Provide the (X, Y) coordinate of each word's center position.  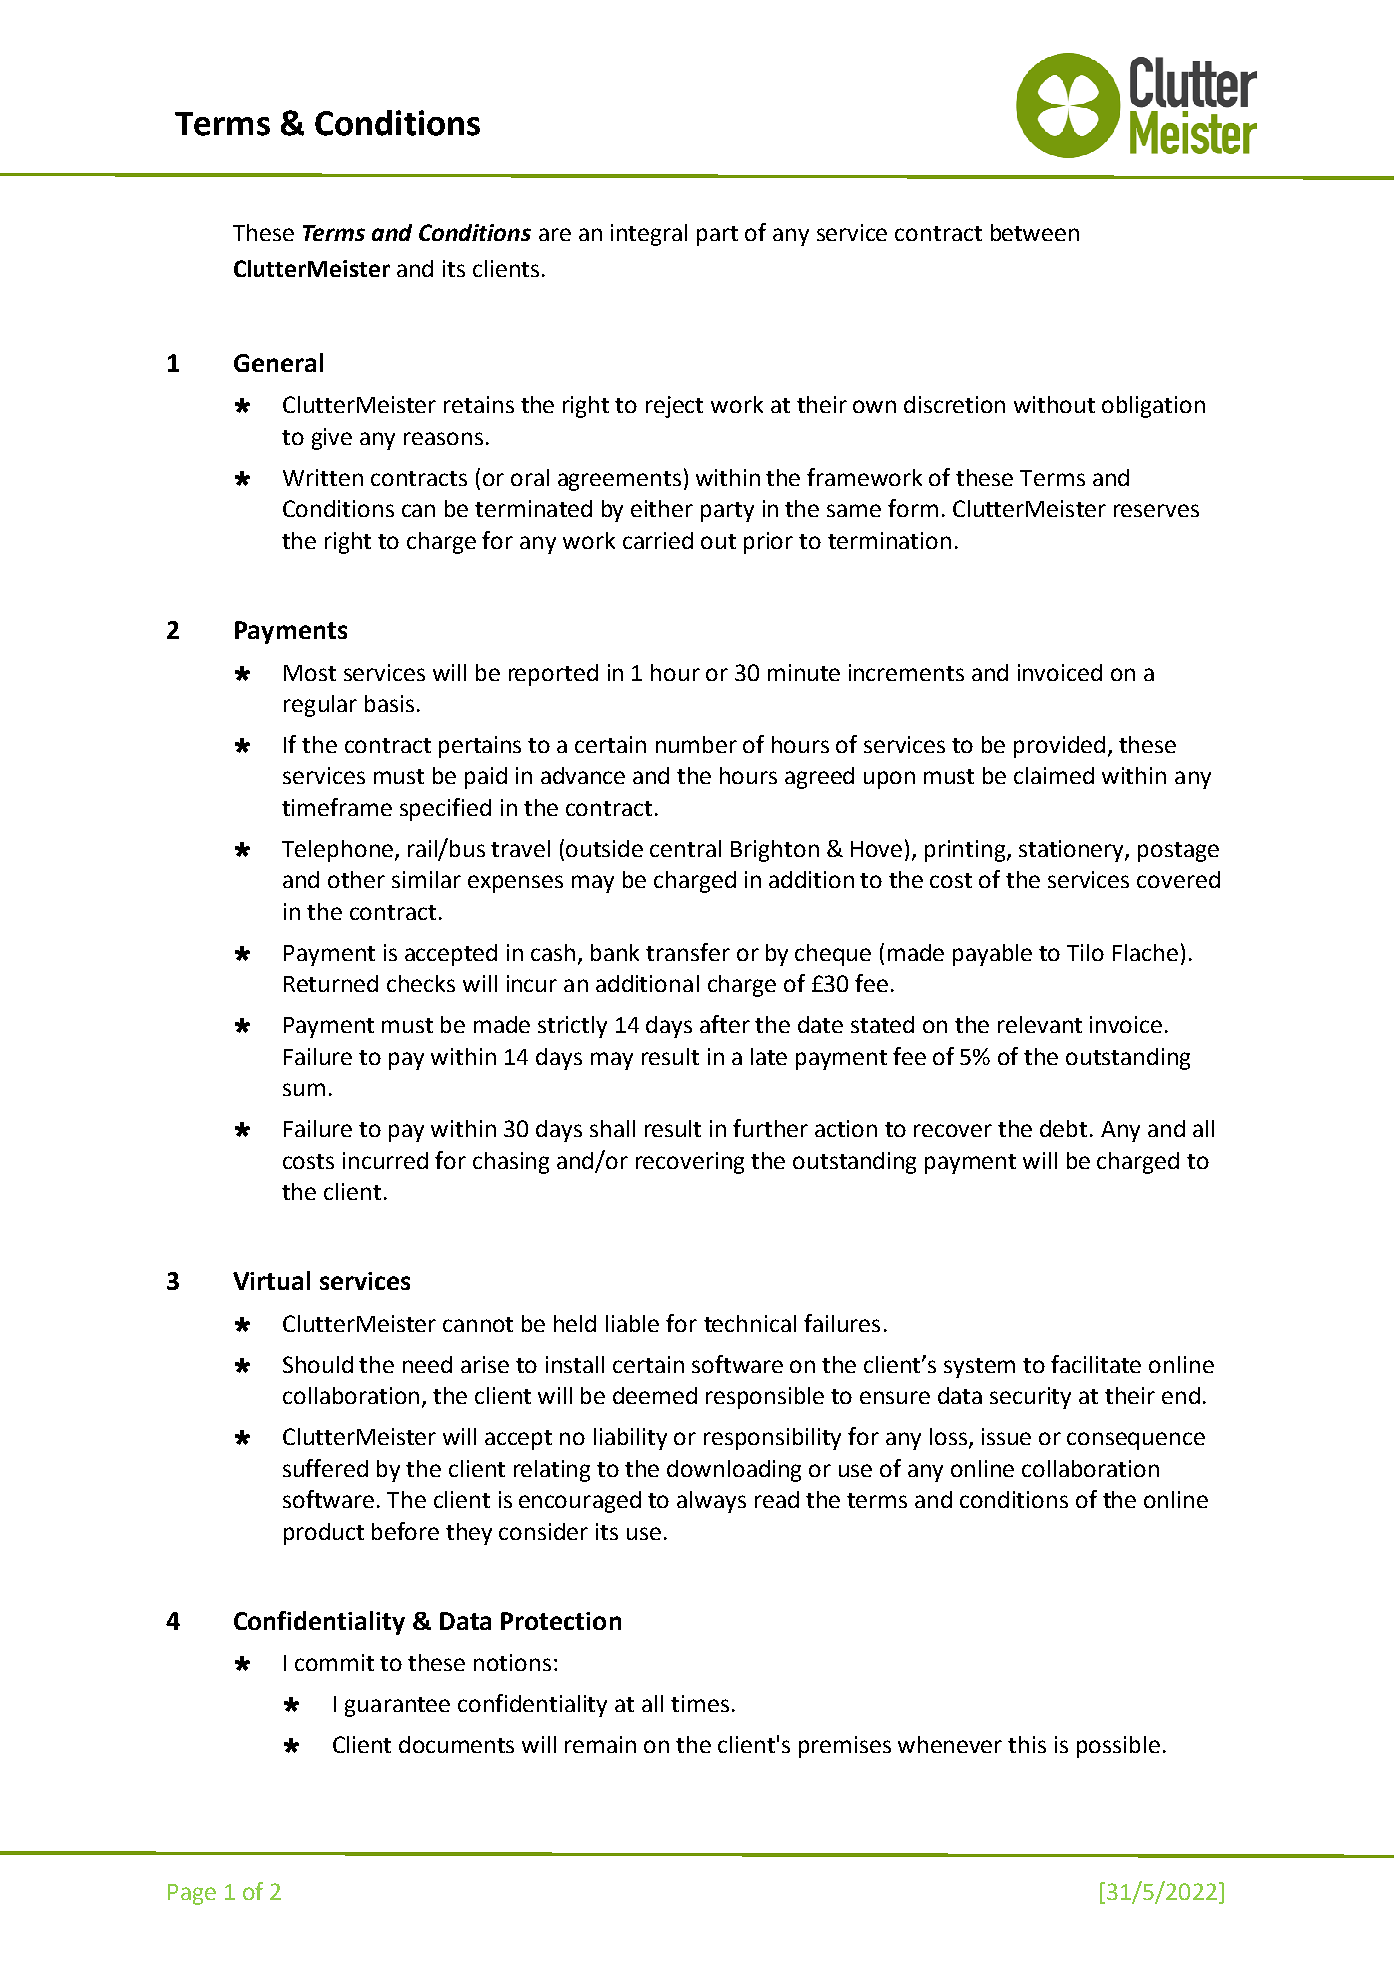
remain (600, 1744)
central (685, 848)
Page (192, 1894)
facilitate (1096, 1364)
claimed (1054, 775)
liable (632, 1323)
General (278, 362)
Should (318, 1364)
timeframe (337, 807)
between (1035, 232)
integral (649, 235)
